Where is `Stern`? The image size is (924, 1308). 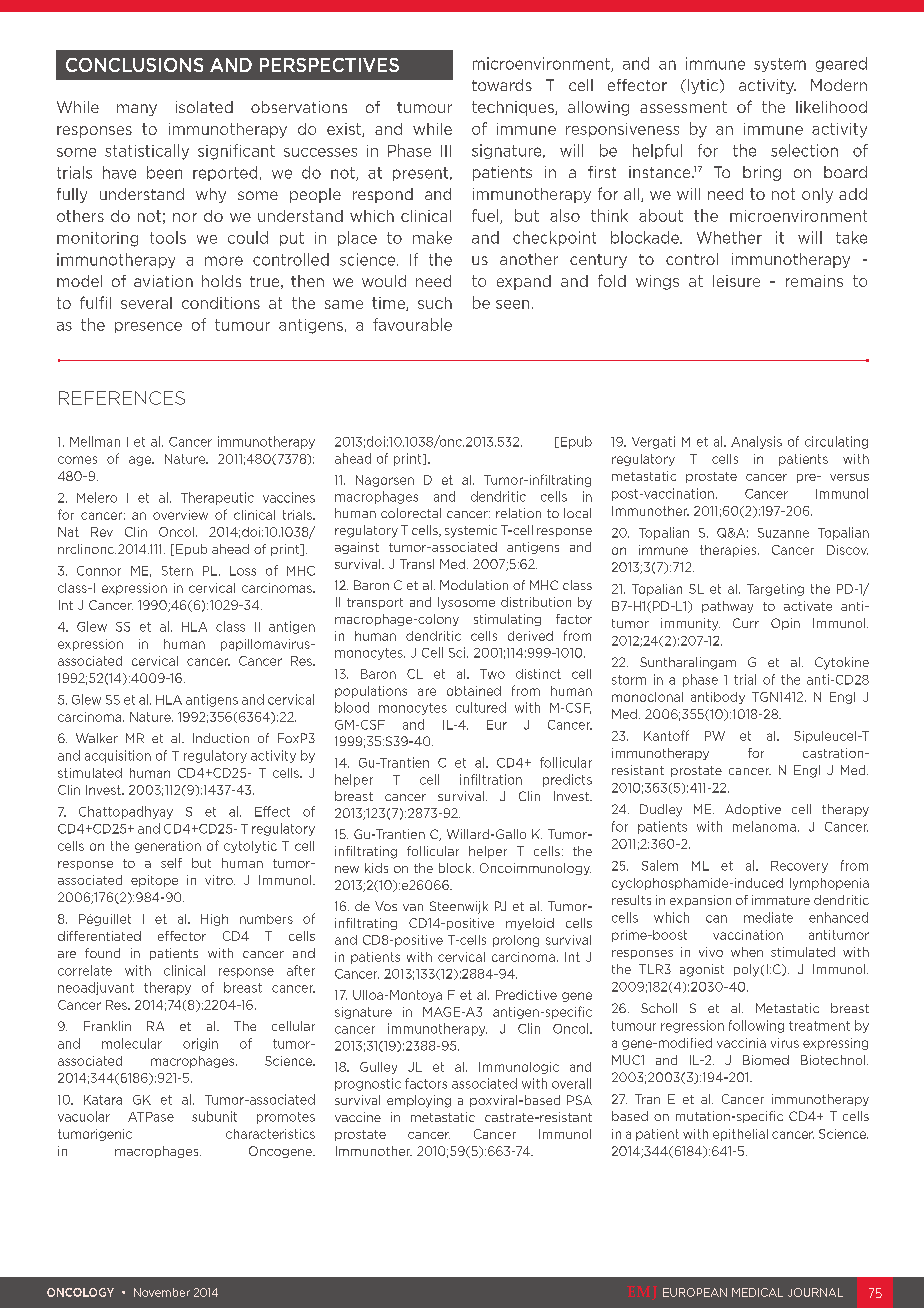
Stern is located at coordinates (177, 571).
